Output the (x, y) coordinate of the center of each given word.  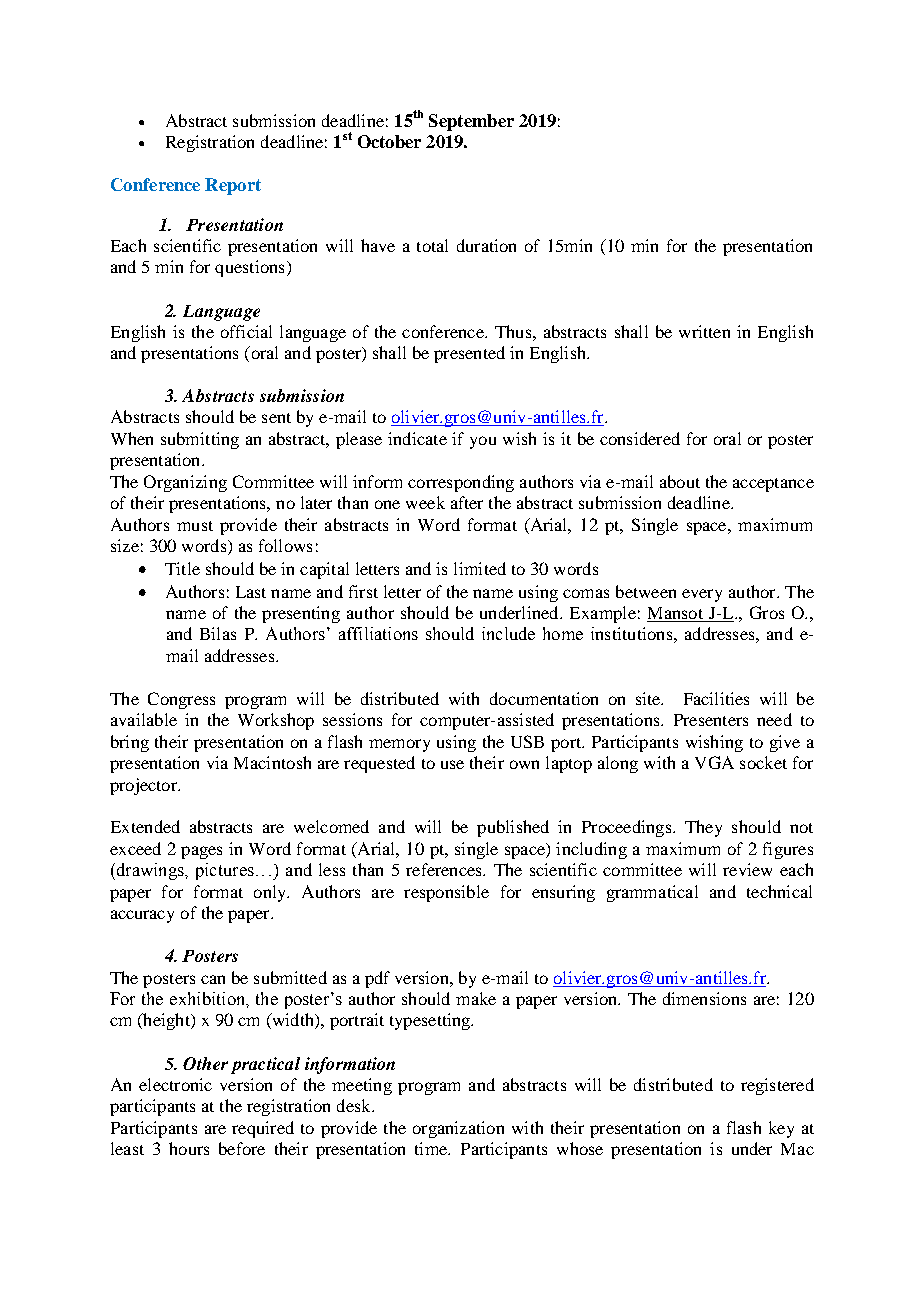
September (471, 122)
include (508, 633)
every (702, 595)
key (781, 1129)
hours (189, 1148)
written (704, 331)
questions (249, 268)
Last (251, 592)
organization (458, 1129)
